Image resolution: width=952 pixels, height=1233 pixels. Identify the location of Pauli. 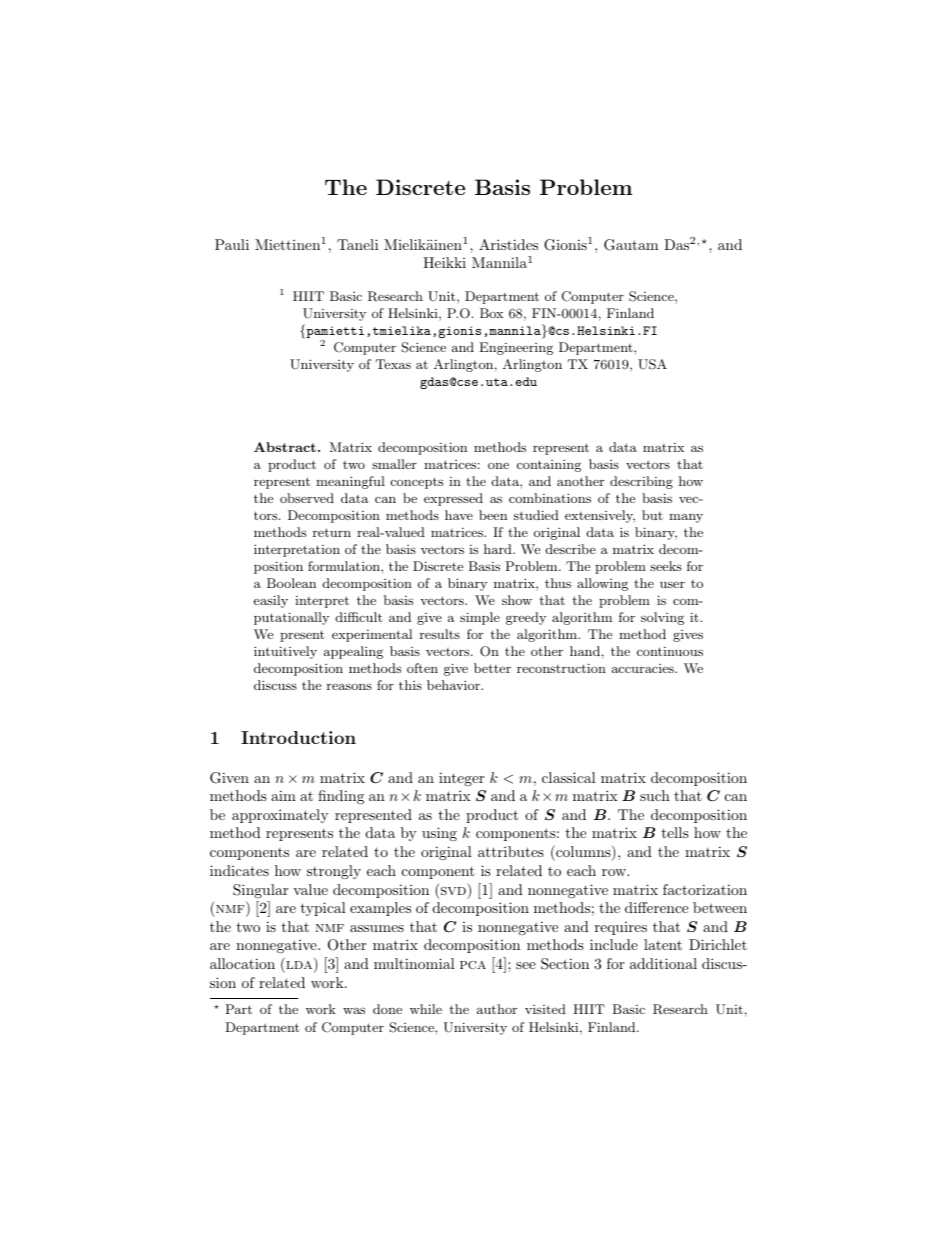
(232, 244).
